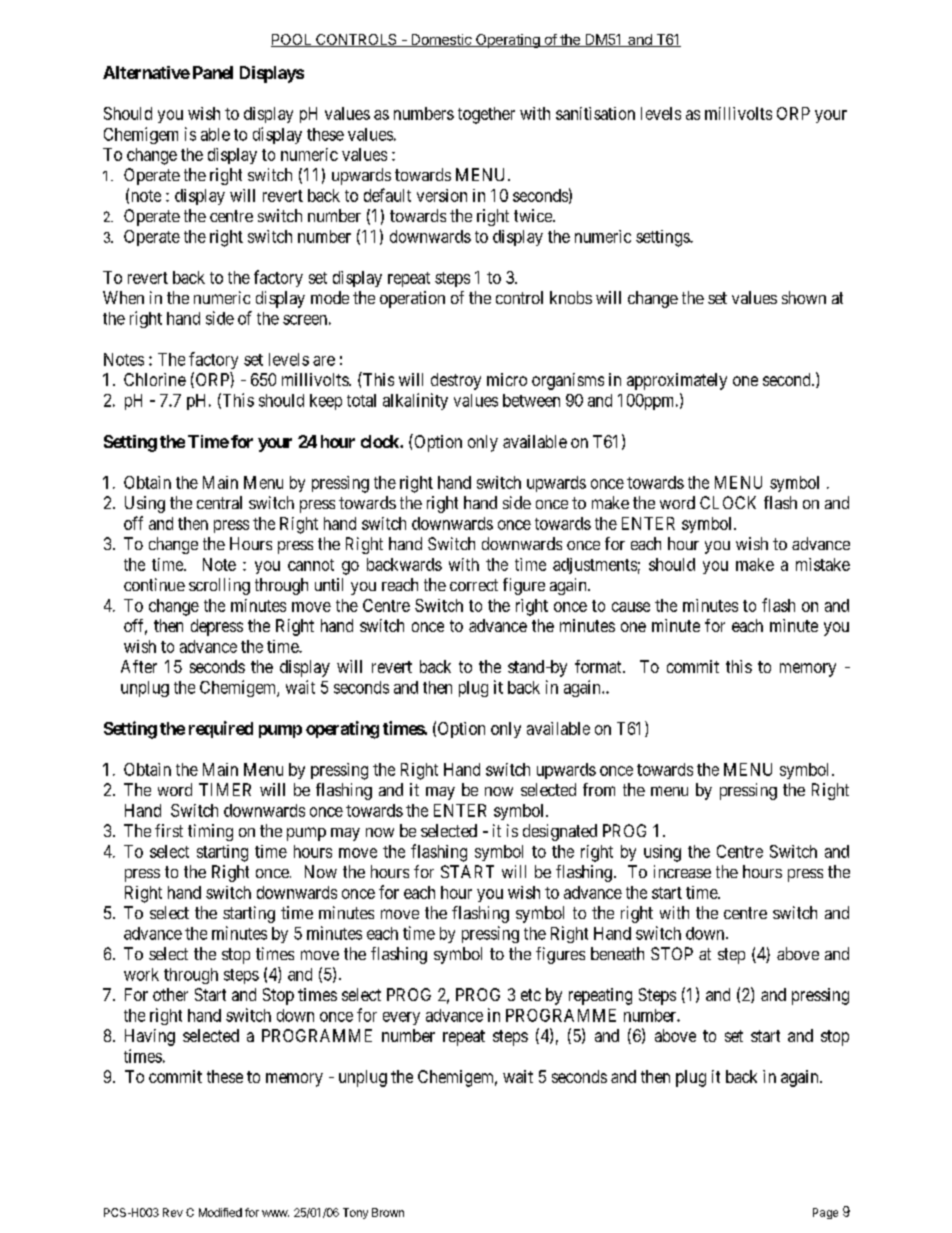 This screenshot has width=952, height=1233. I want to click on Modified, so click(220, 1212).
